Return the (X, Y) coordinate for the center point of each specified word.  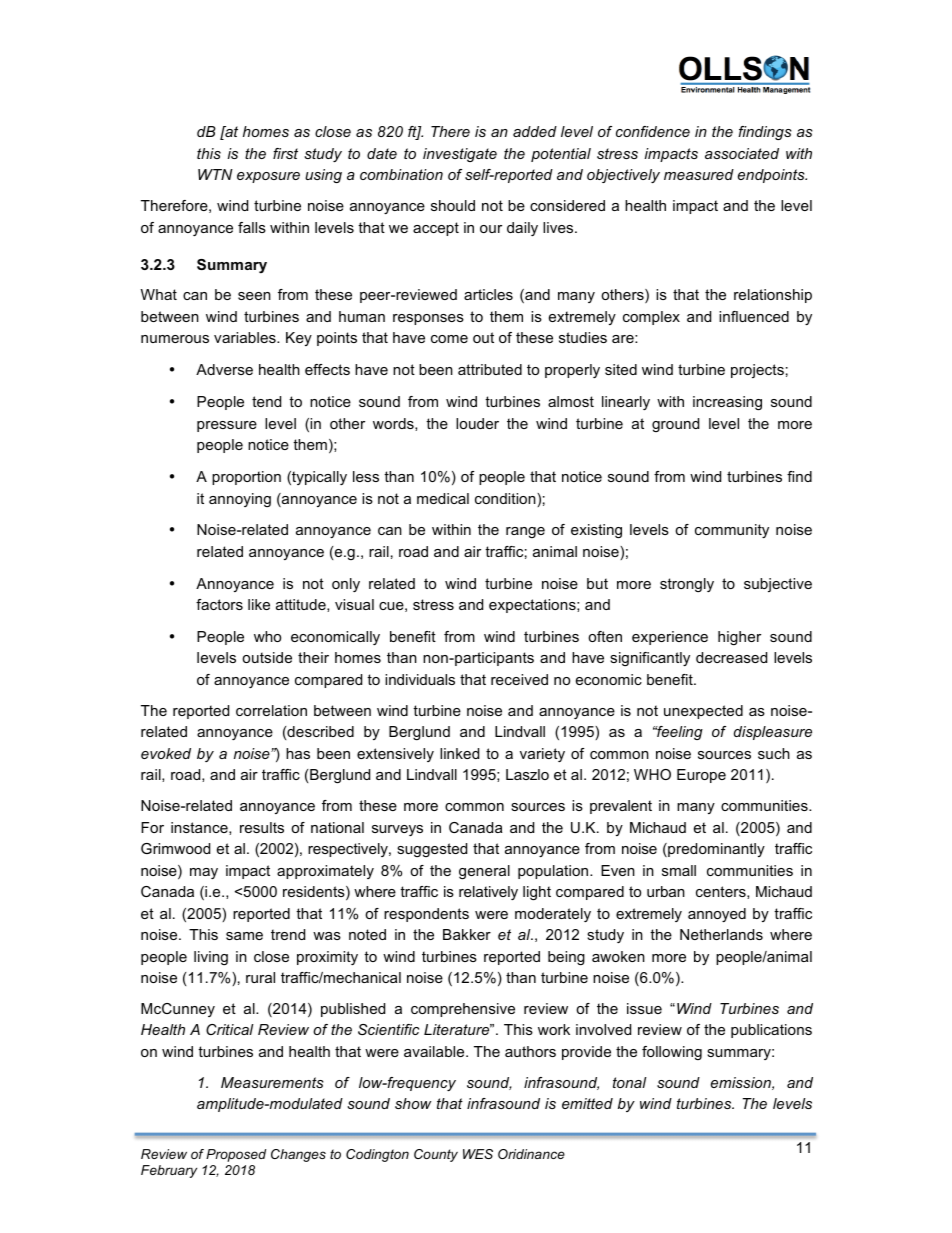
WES (478, 1154)
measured (699, 174)
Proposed (236, 1155)
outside (267, 657)
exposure (268, 177)
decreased (731, 657)
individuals (420, 679)
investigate (460, 155)
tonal (629, 1082)
